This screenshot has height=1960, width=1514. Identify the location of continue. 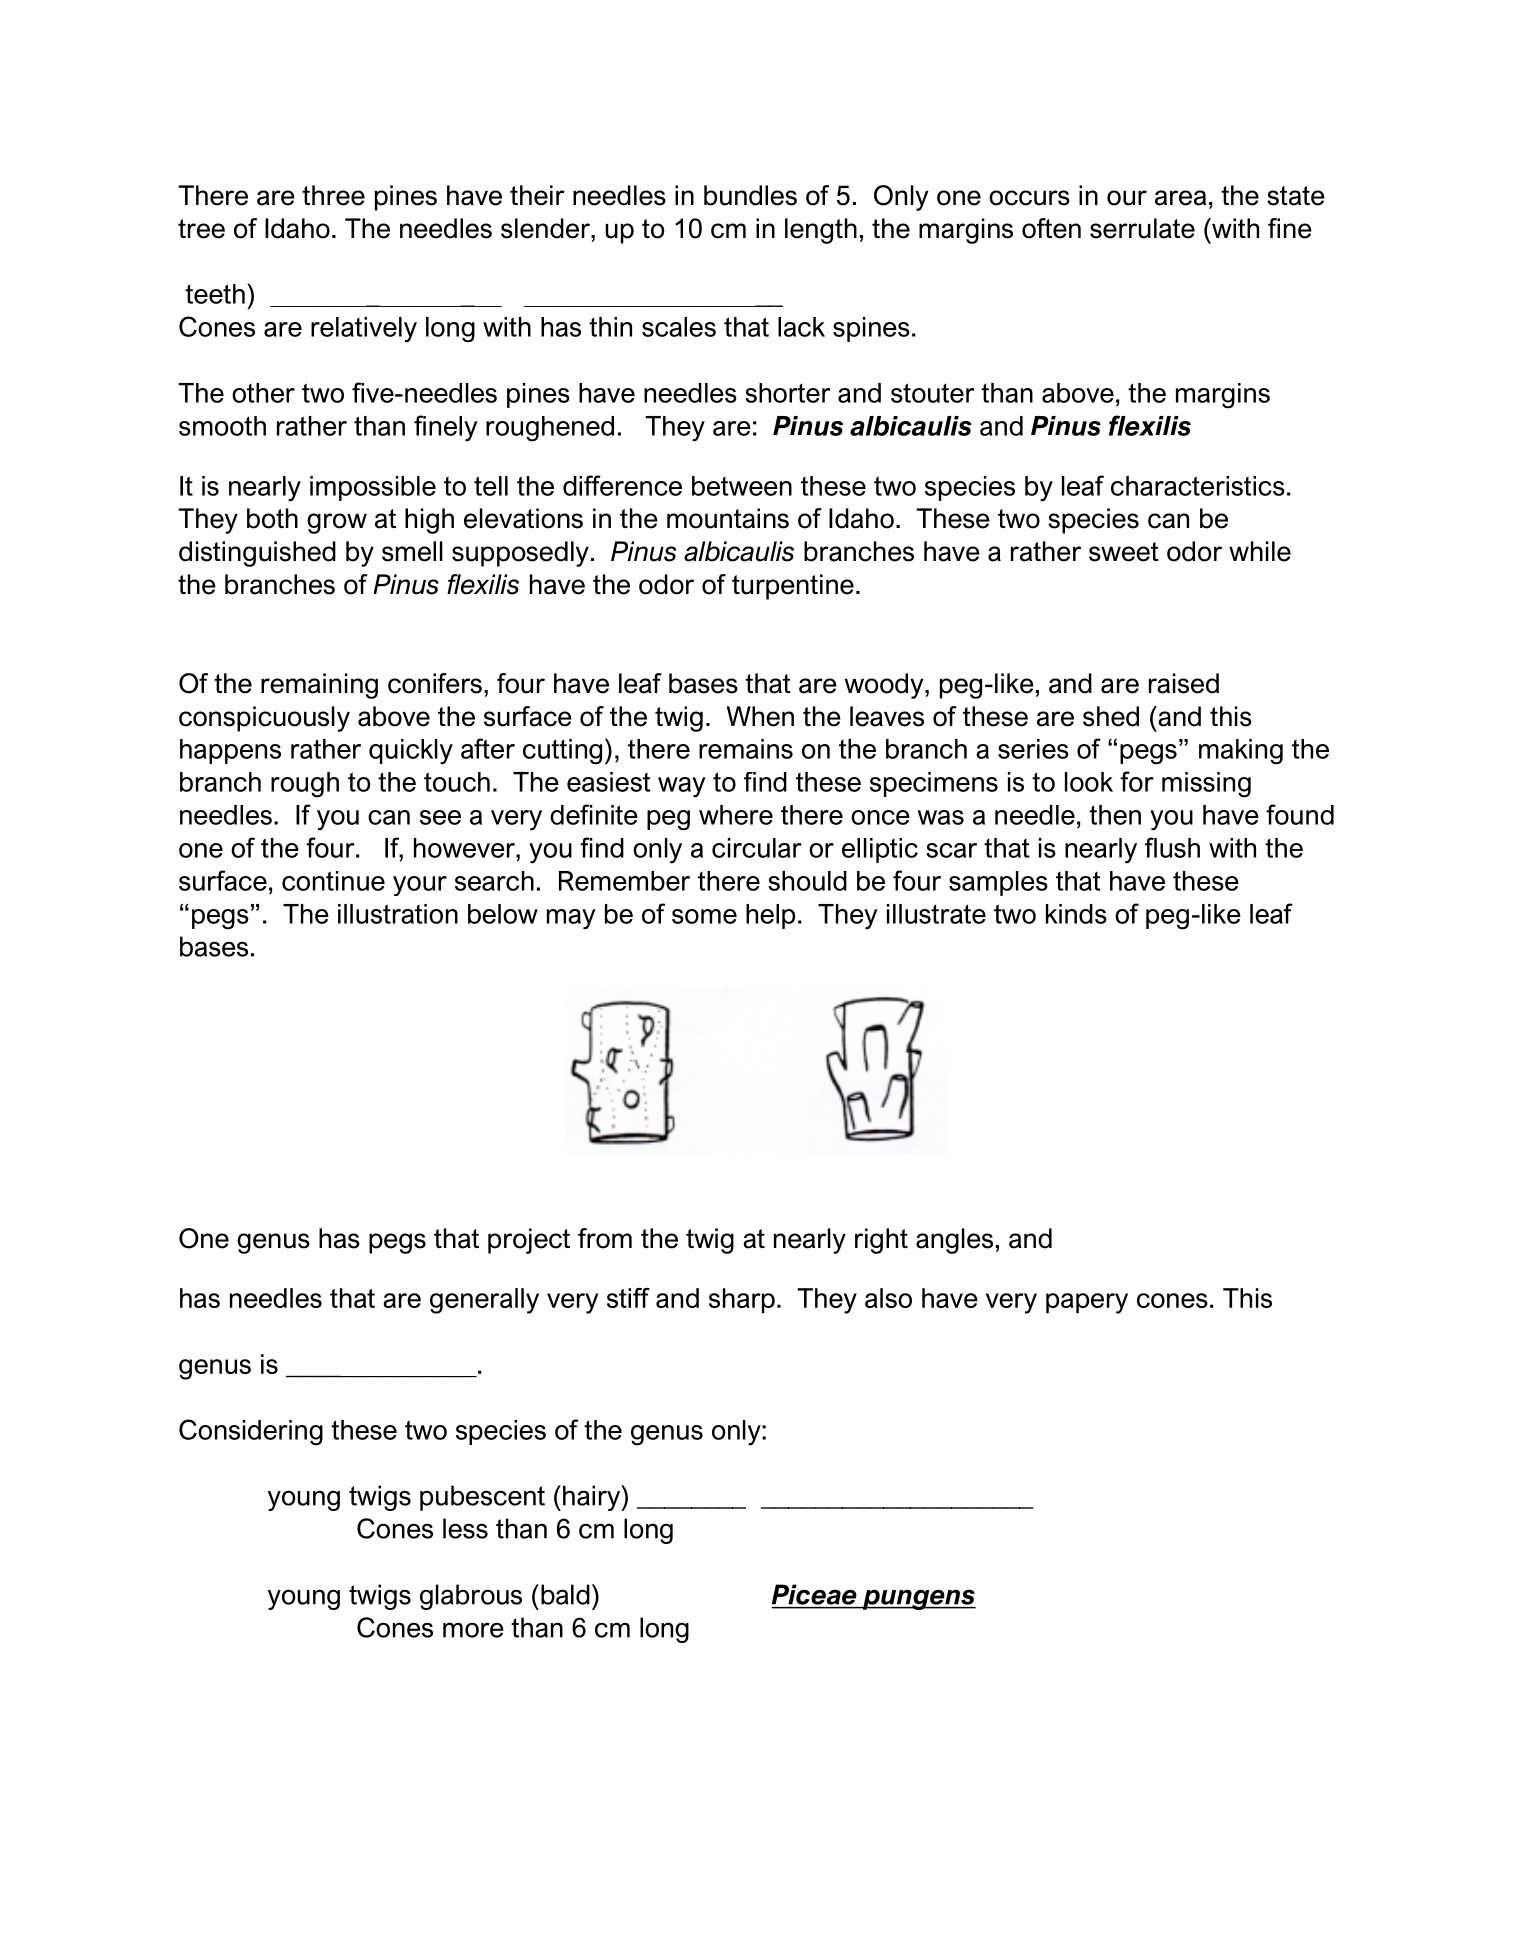
(333, 881).
